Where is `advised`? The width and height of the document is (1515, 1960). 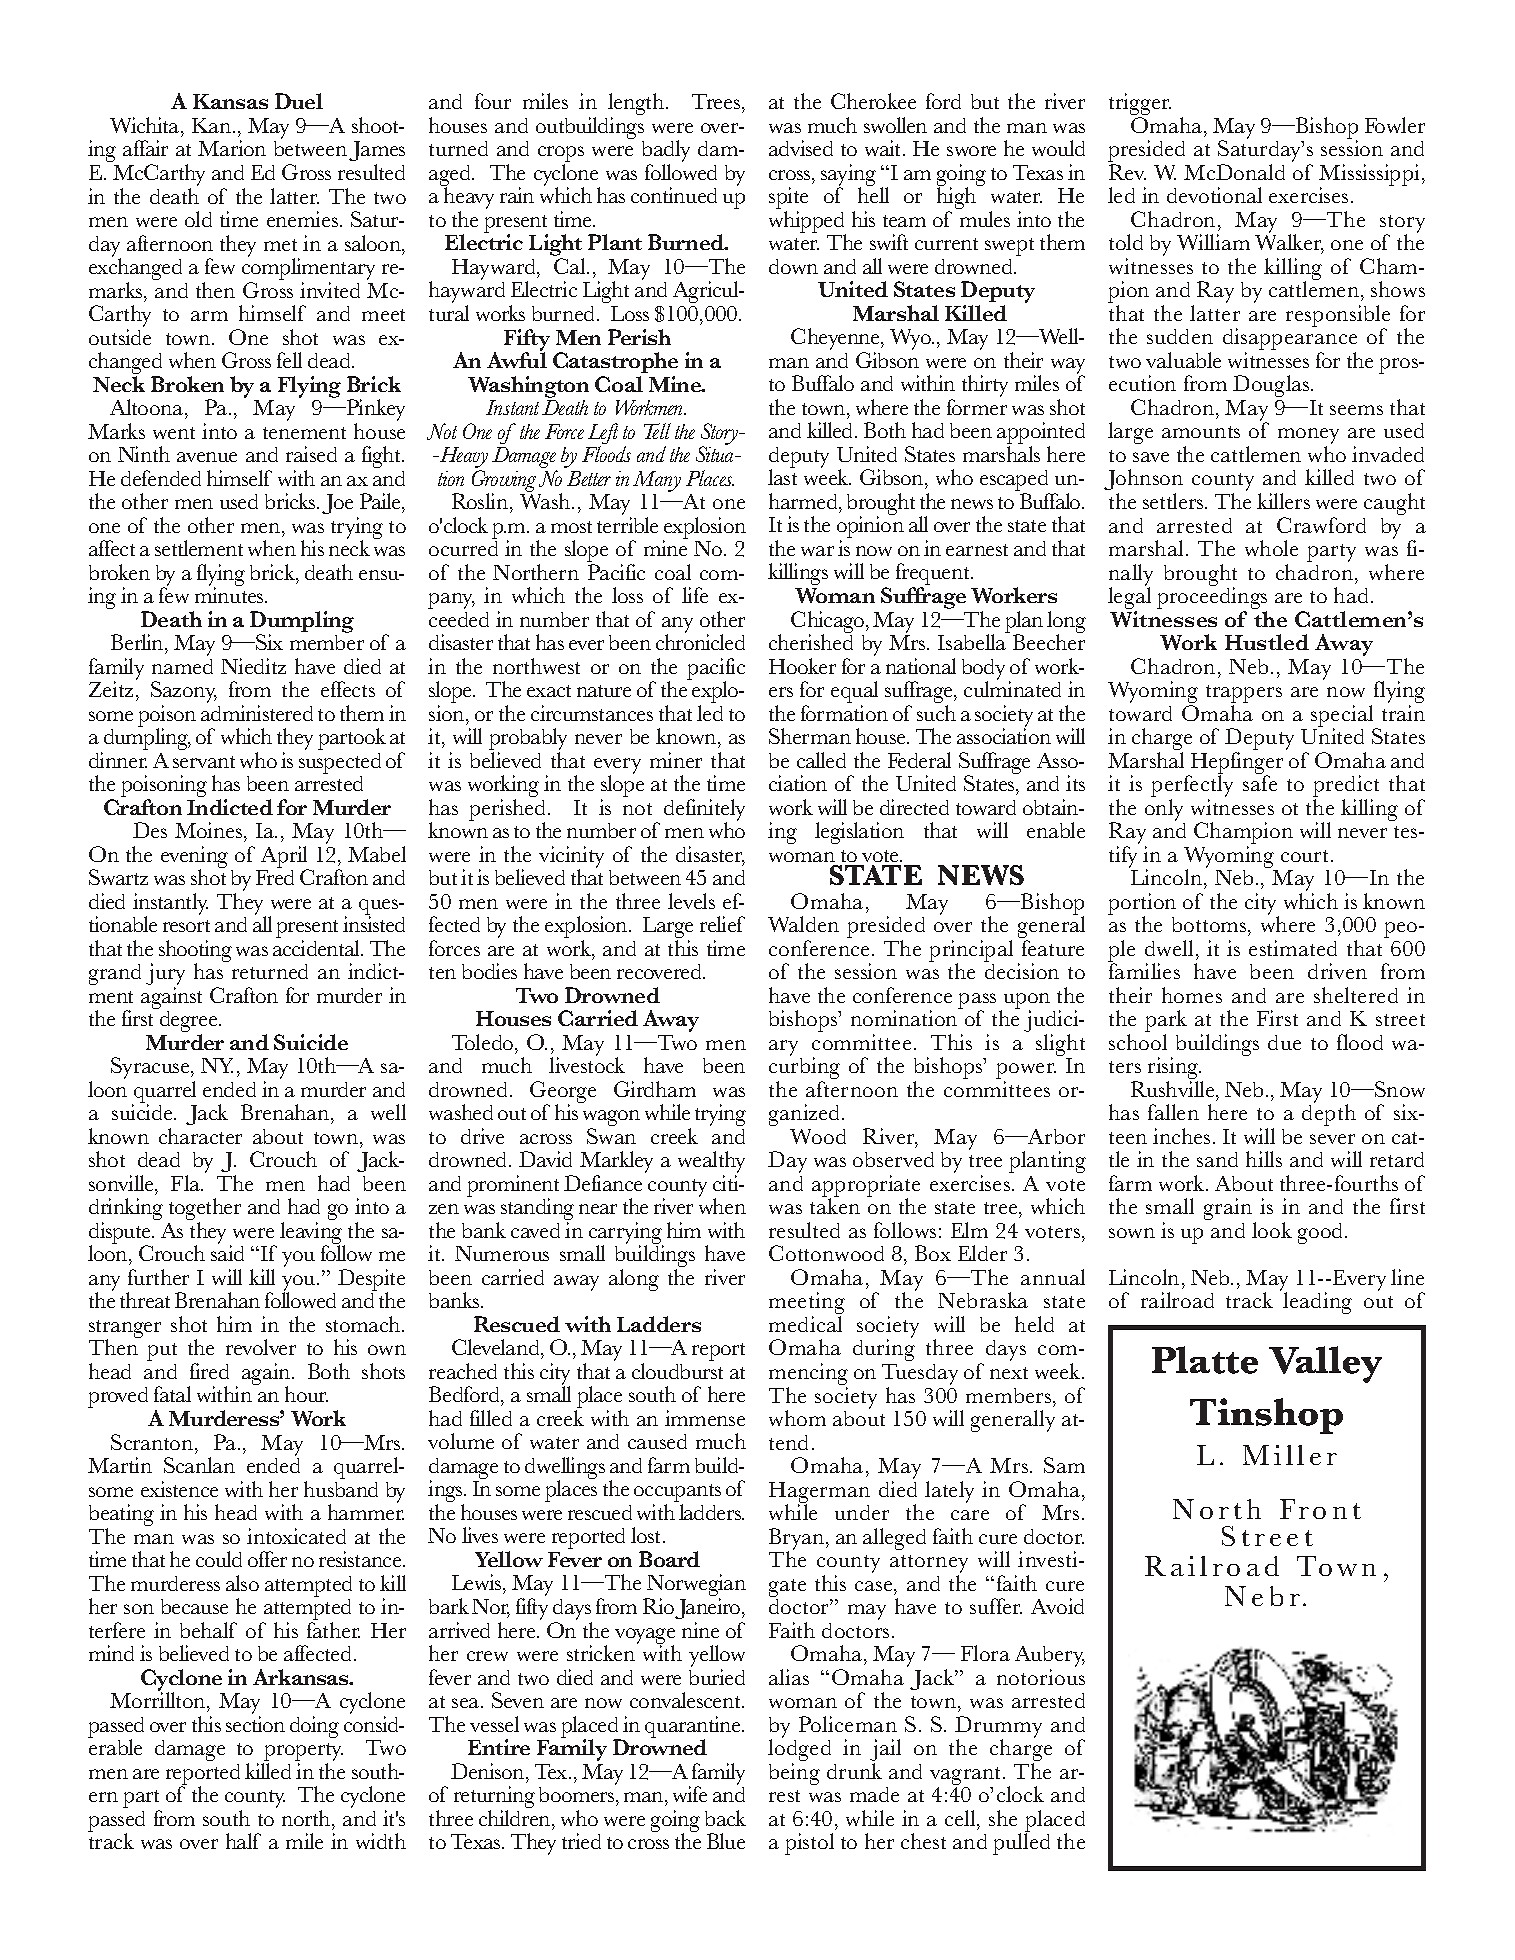 advised is located at coordinates (801, 148).
